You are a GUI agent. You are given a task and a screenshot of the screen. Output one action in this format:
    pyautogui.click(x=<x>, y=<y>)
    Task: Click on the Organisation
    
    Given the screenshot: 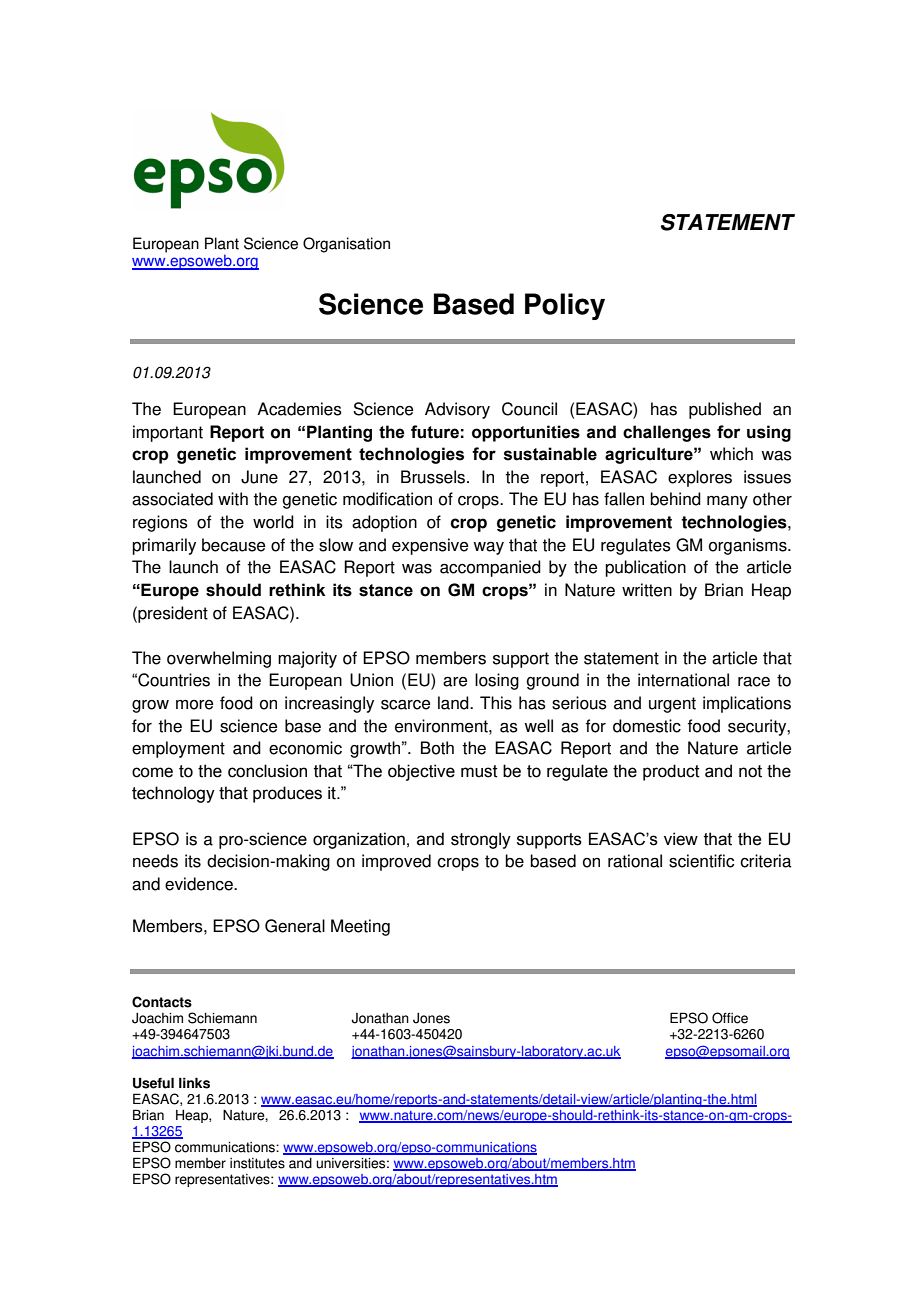 What is the action you would take?
    pyautogui.click(x=346, y=245)
